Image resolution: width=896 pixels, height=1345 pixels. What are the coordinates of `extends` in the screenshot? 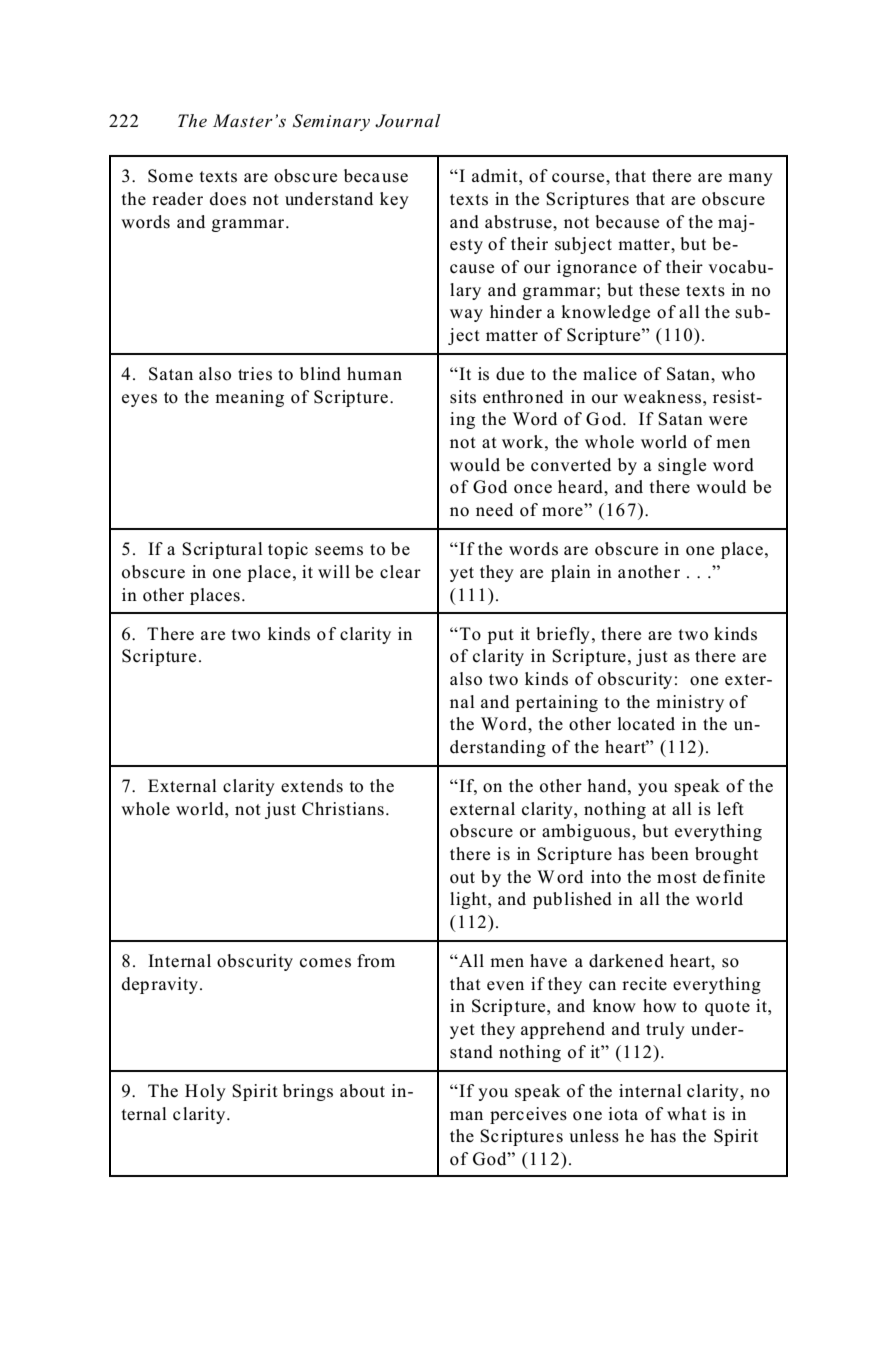 It's located at (312, 786).
